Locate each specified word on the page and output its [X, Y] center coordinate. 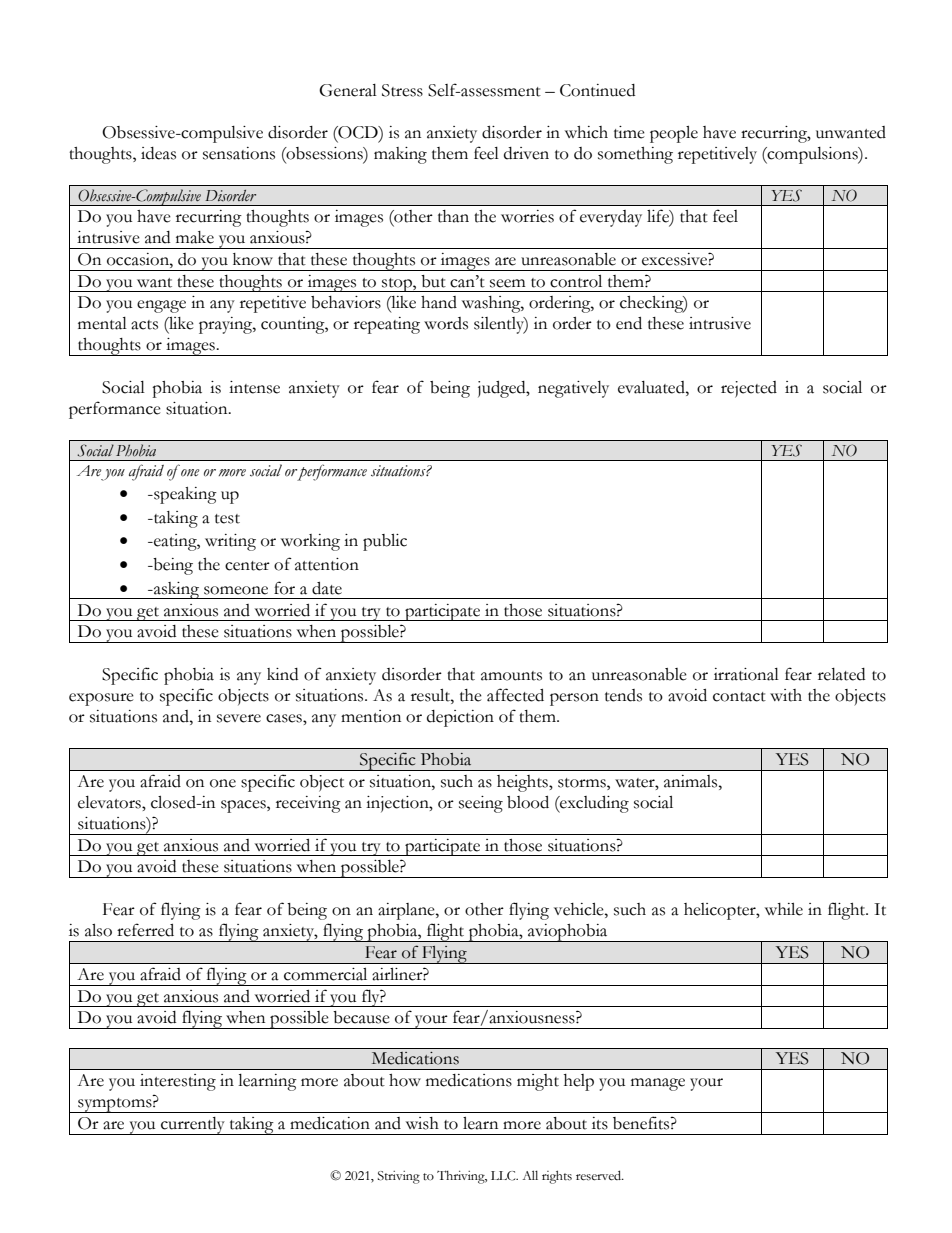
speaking [184, 495]
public [385, 542]
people [674, 134]
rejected [749, 389]
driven [526, 153]
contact [739, 697]
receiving [308, 804]
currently [193, 1126]
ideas [158, 153]
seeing [481, 804]
